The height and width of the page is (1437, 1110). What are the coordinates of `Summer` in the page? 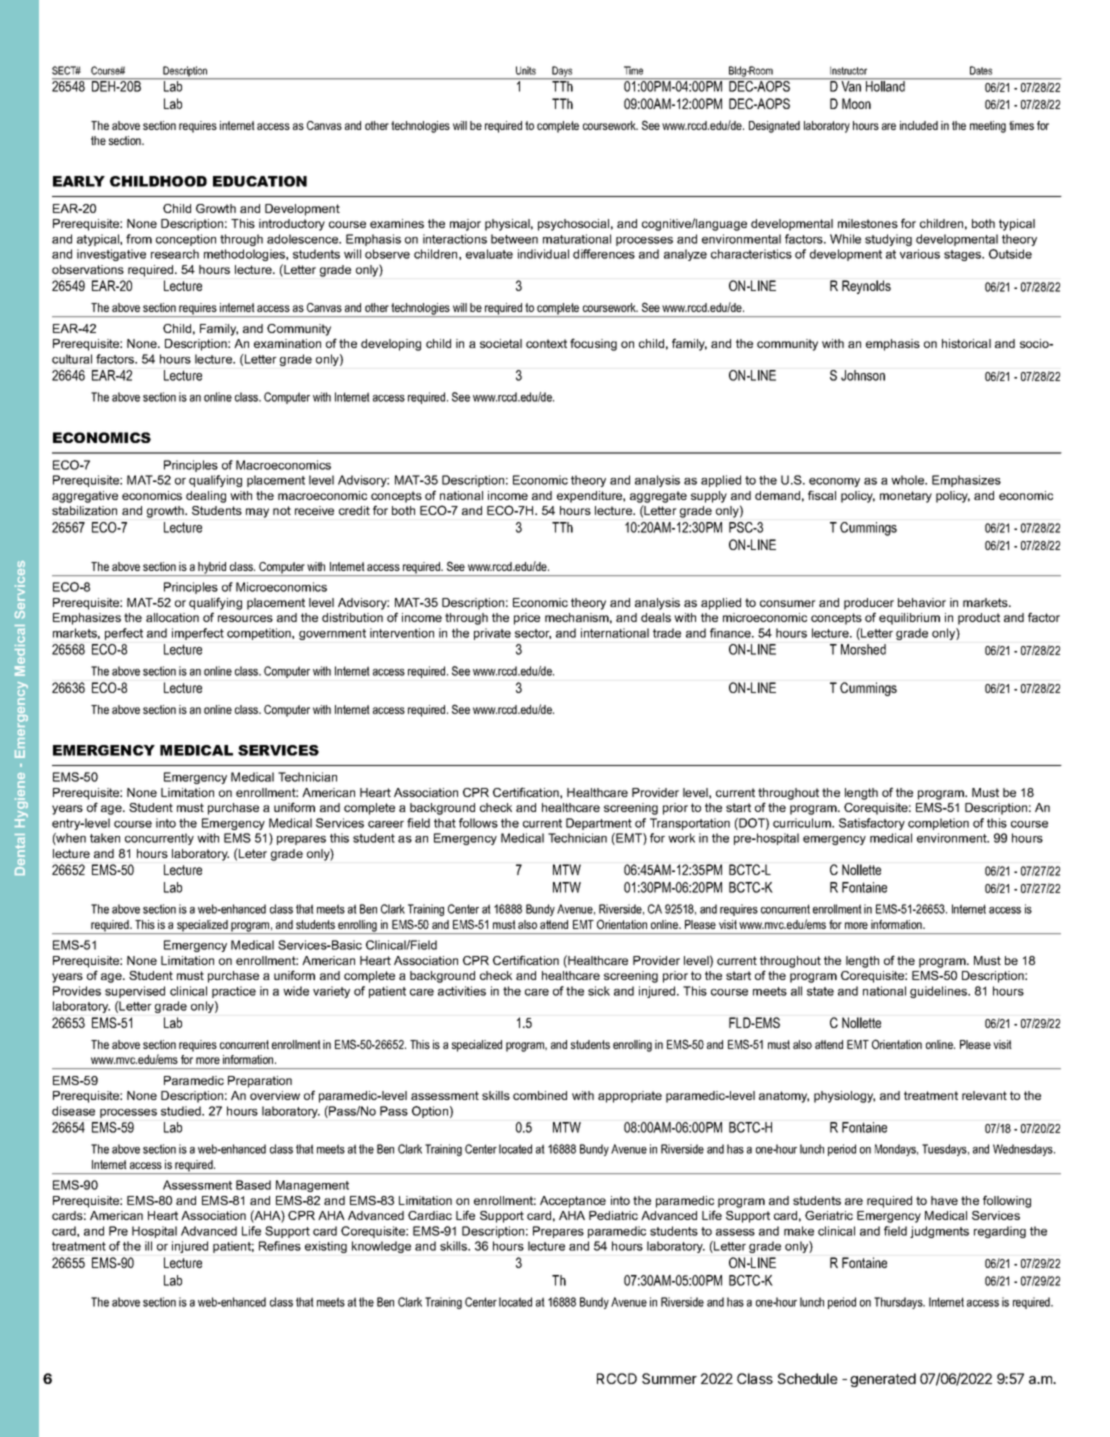 It's located at (669, 1378).
